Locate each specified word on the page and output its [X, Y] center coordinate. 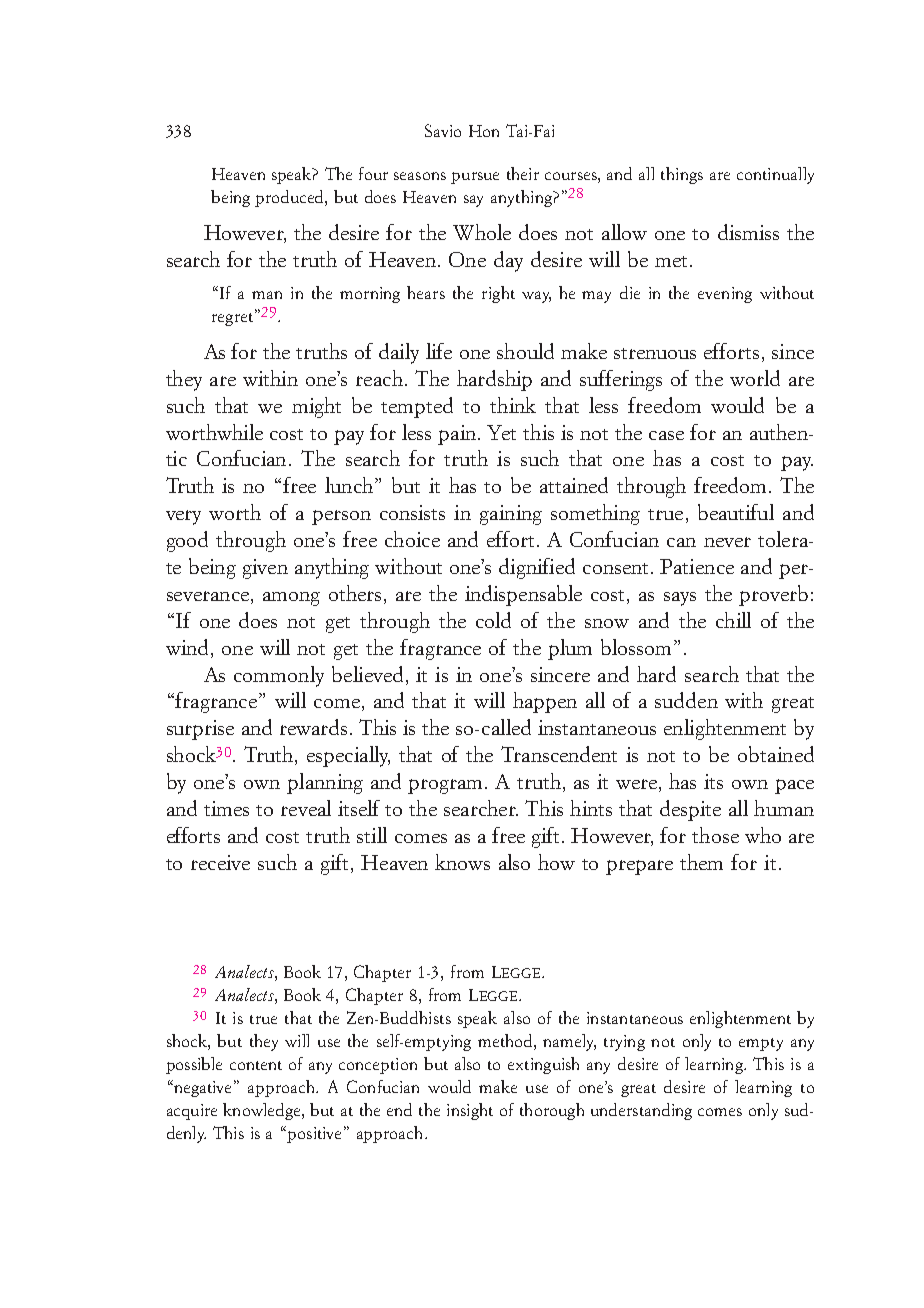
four [373, 173]
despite [690, 810]
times [226, 808]
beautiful [736, 512]
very [183, 517]
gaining [511, 515]
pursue [475, 178]
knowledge [263, 1111]
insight [470, 1111]
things [682, 175]
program [447, 786]
